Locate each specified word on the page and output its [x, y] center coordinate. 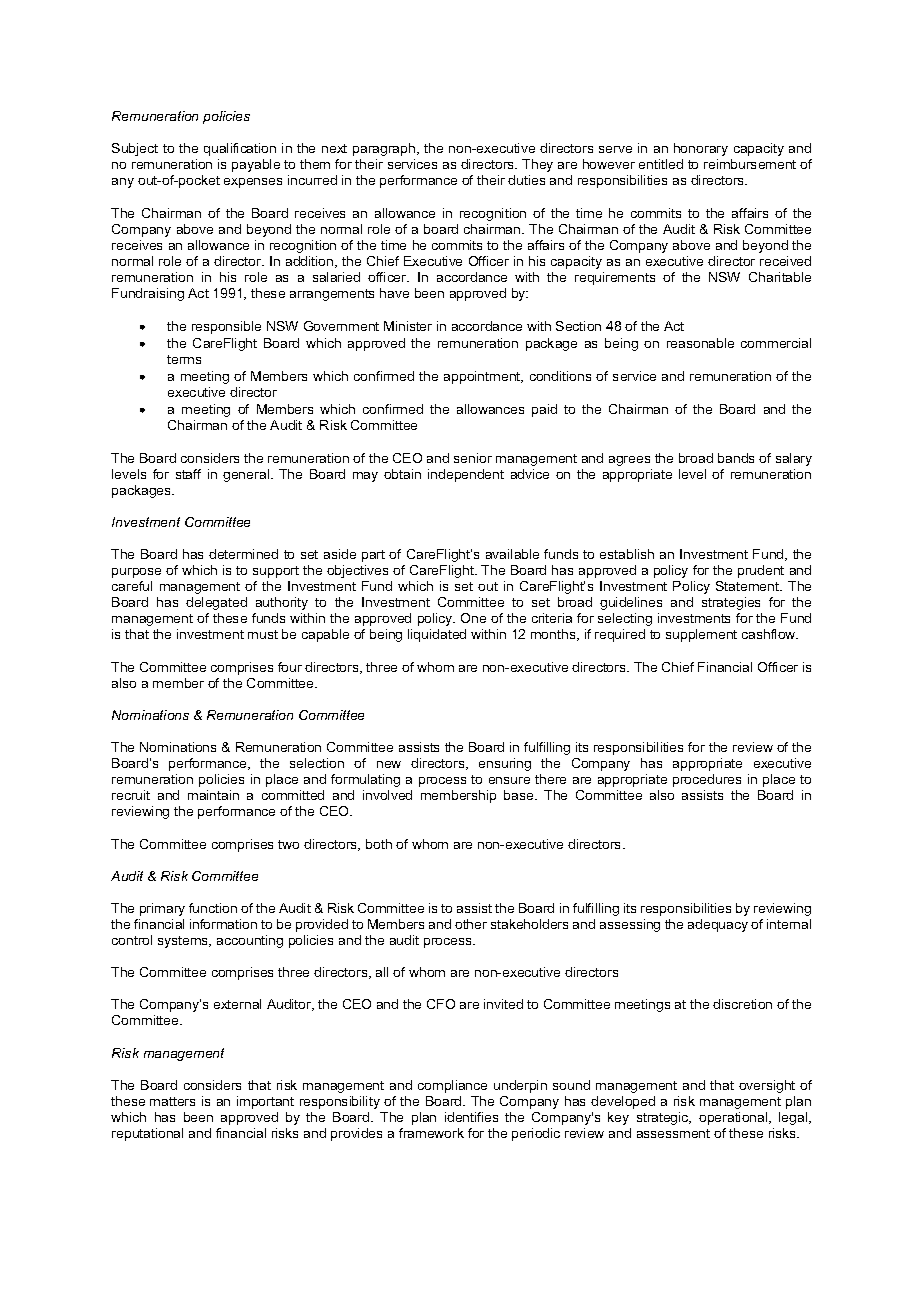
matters [172, 1101]
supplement [701, 635]
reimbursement [750, 164]
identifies [471, 1117]
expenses [253, 183]
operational [734, 1118]
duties [526, 180]
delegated [216, 603]
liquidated [437, 635]
